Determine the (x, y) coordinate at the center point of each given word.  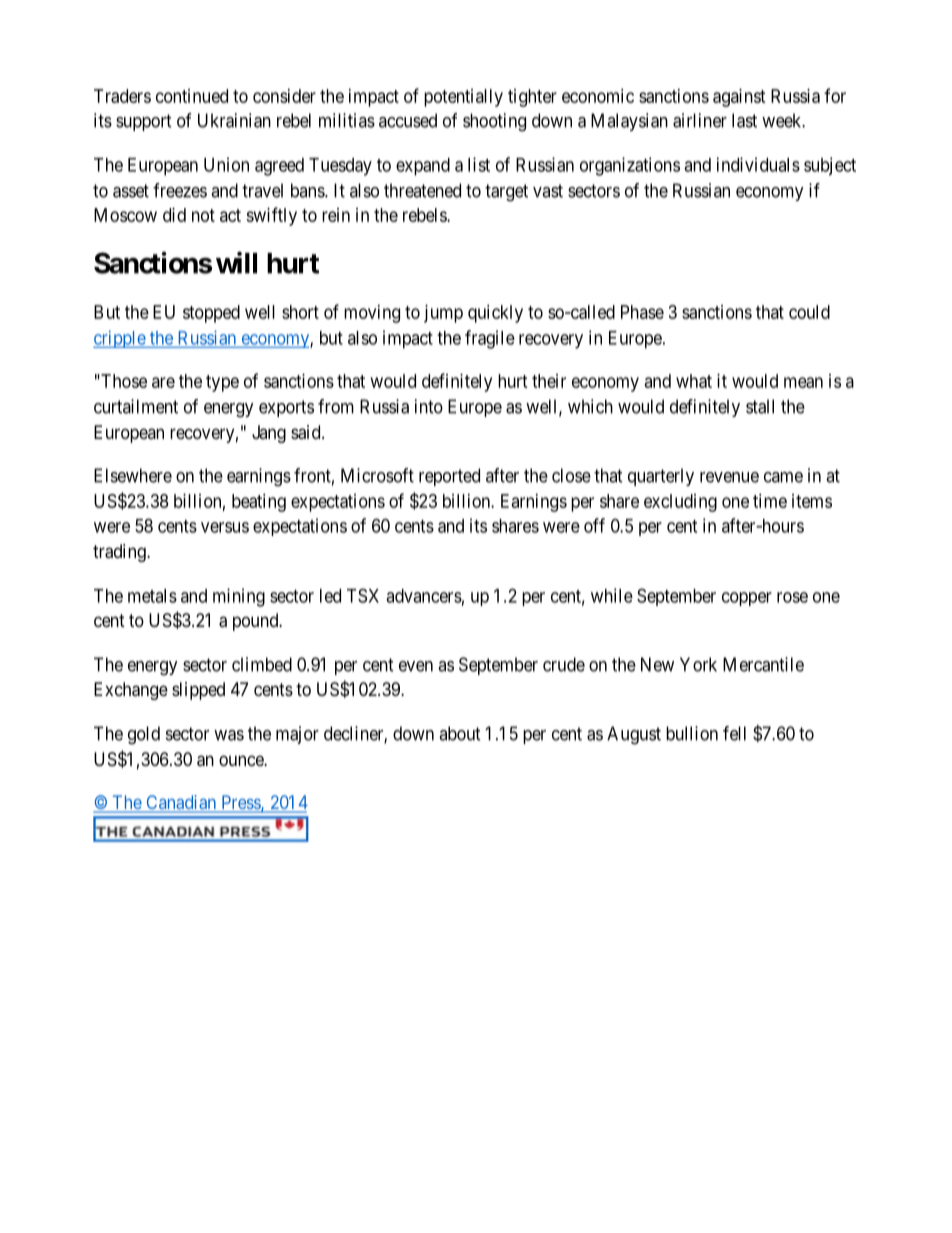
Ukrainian (234, 120)
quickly (495, 314)
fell (734, 733)
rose (792, 597)
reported (449, 477)
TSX (363, 595)
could (809, 312)
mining (239, 597)
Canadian (181, 803)
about (460, 733)
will (236, 262)
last (744, 120)
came (783, 477)
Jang (269, 434)
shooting (494, 122)
